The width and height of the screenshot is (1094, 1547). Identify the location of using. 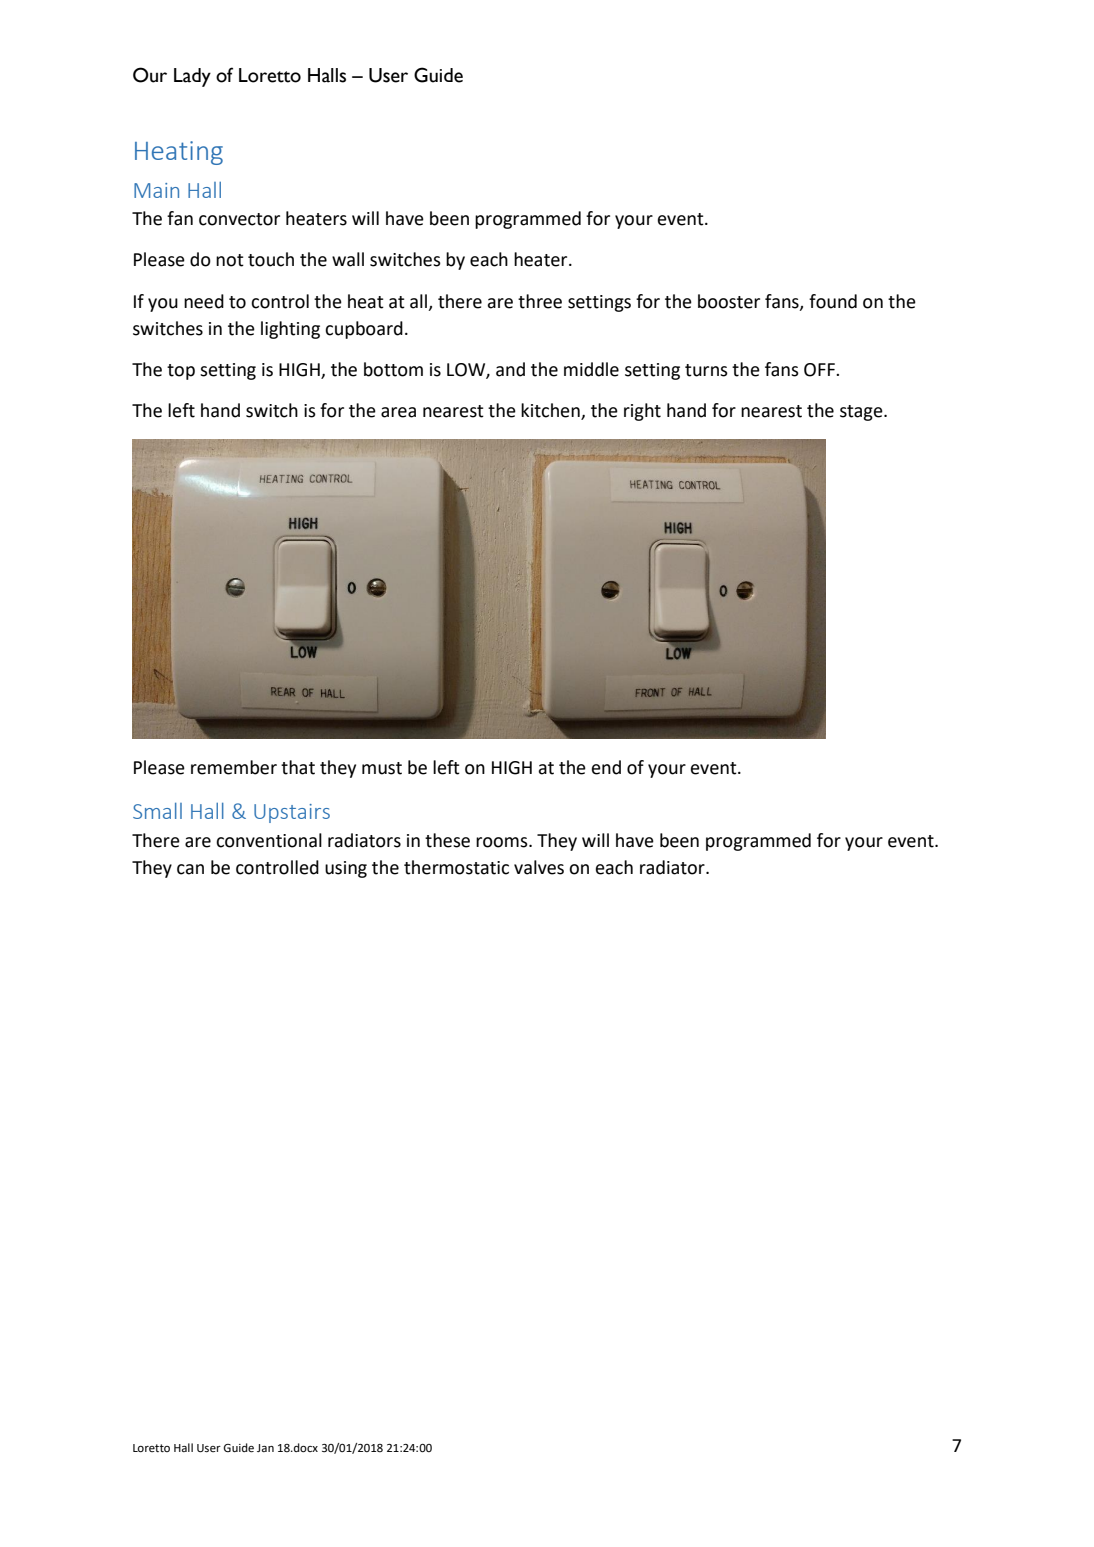
(346, 869).
